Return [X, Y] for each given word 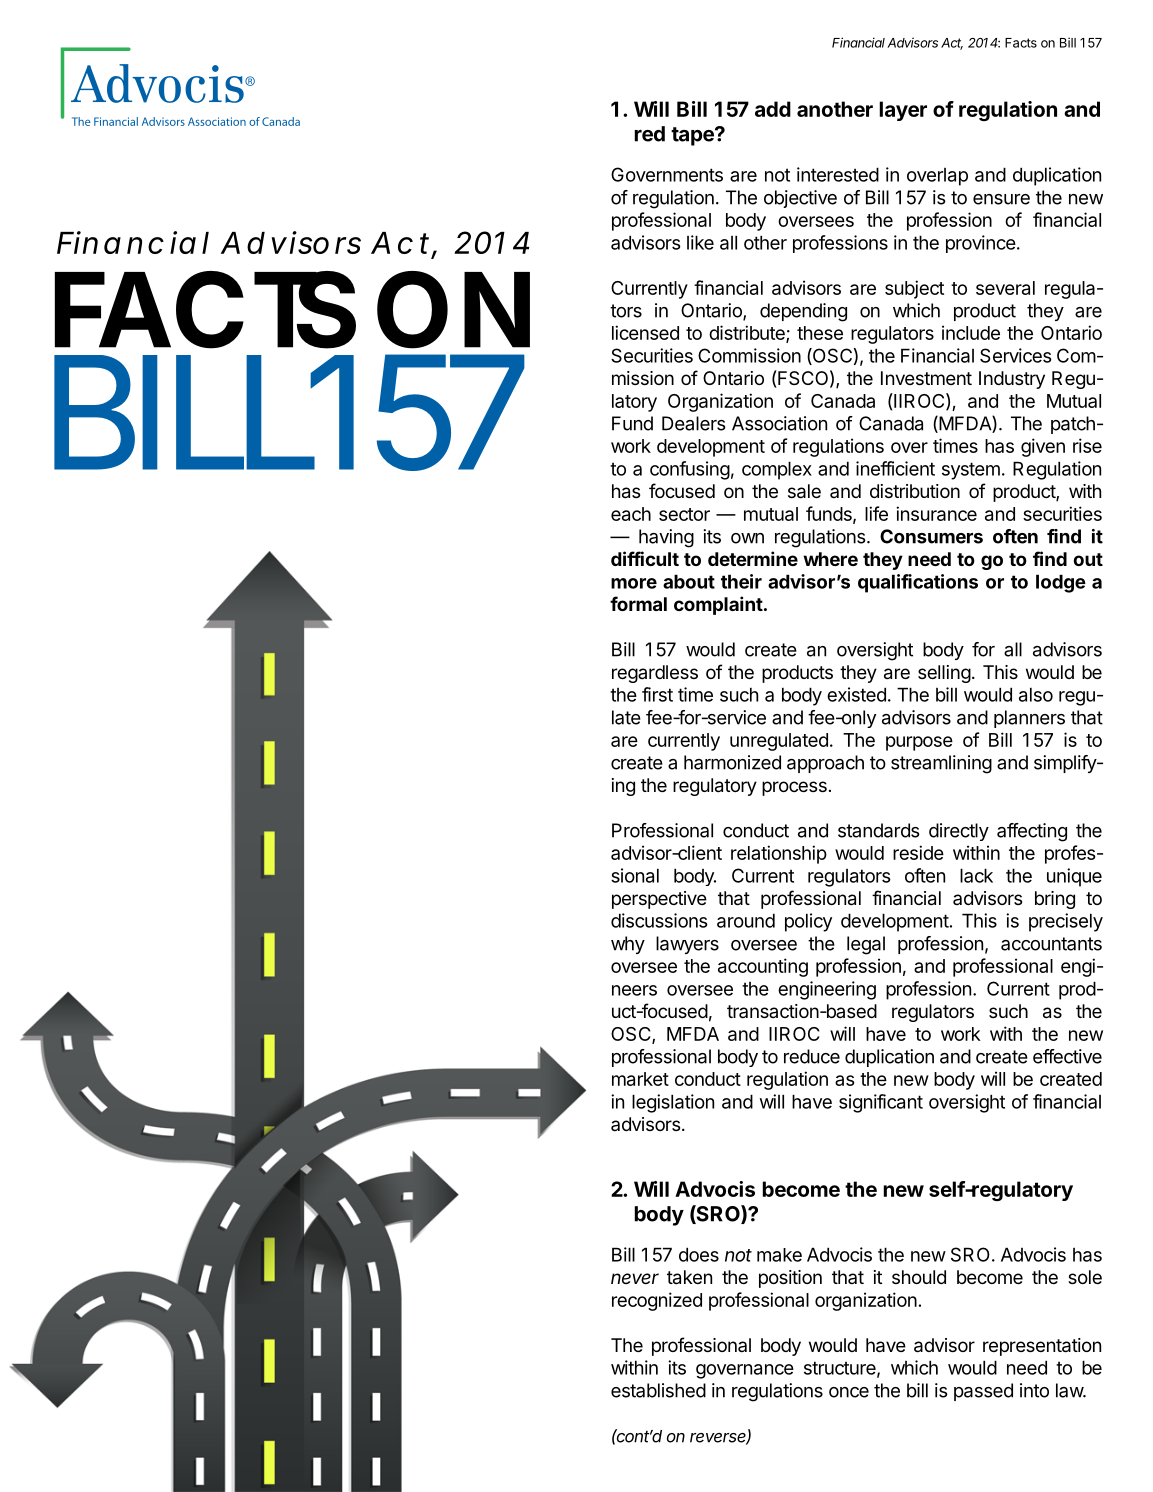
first [657, 694]
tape [693, 136]
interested [838, 174]
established [658, 1390]
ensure [1001, 199]
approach [825, 764]
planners [1029, 719]
